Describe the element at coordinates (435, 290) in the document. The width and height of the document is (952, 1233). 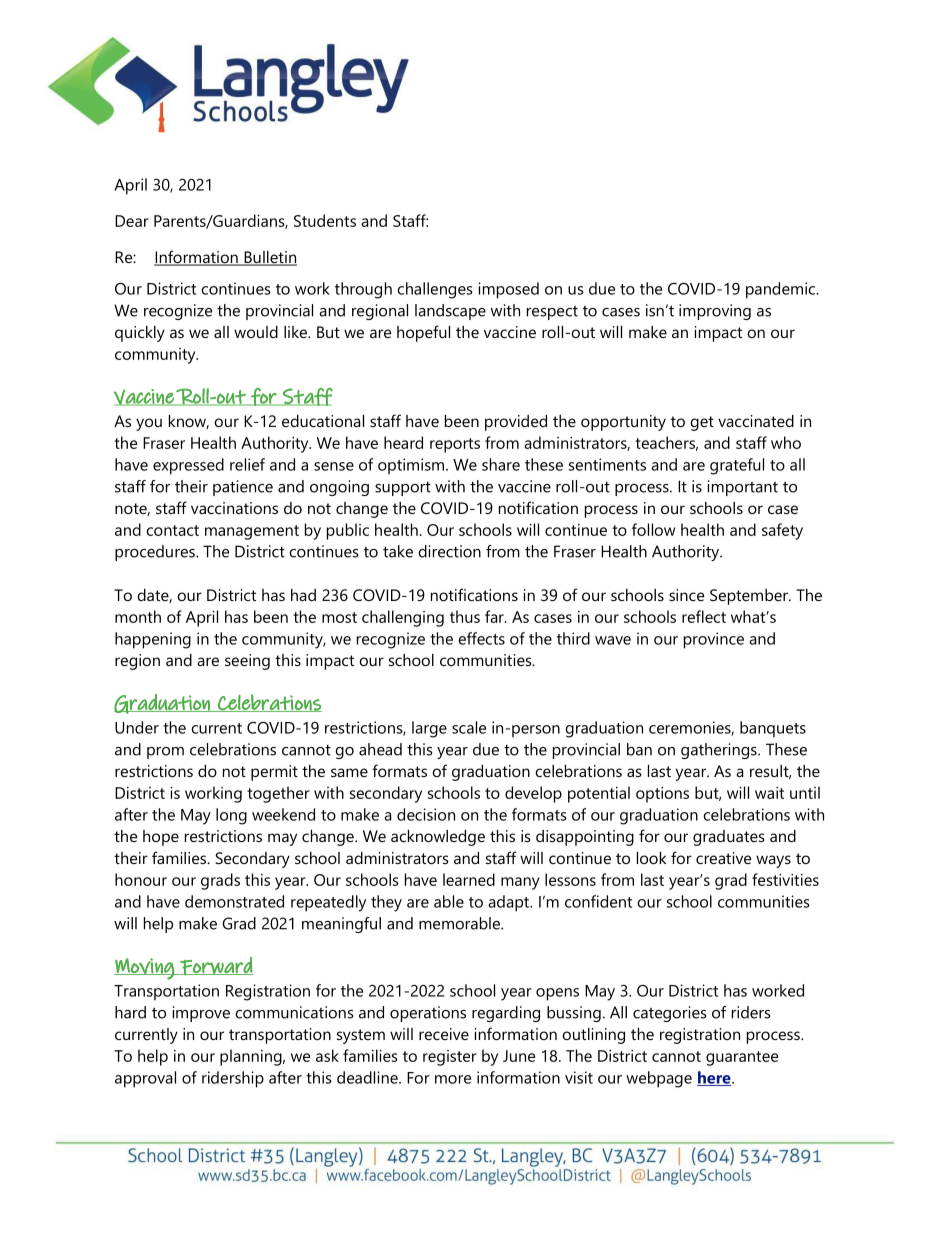
I see `challenges` at that location.
